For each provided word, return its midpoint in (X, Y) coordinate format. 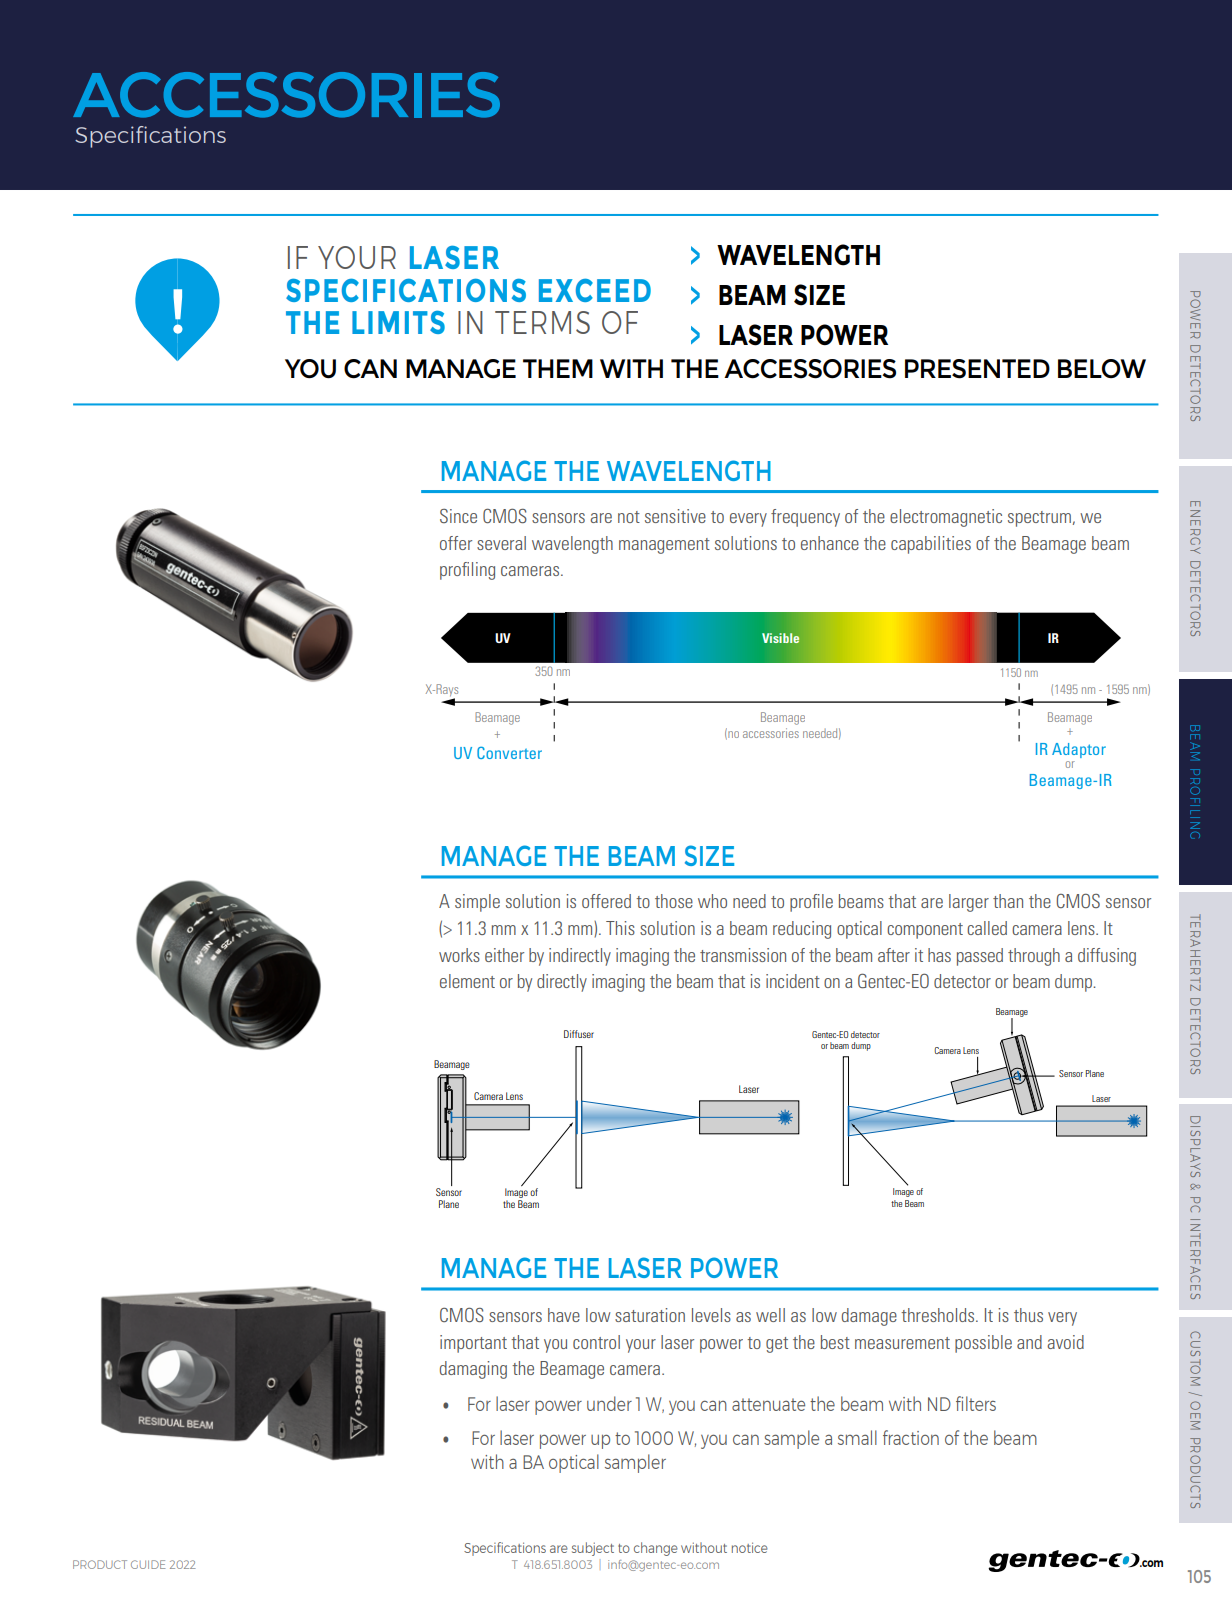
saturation (650, 1315)
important (473, 1344)
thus (1028, 1315)
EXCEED (595, 290)
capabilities (931, 545)
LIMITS (398, 322)
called (987, 928)
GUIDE (148, 1564)
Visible (780, 638)
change (656, 1549)
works (459, 955)
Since (458, 516)
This (620, 928)
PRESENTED (977, 369)
